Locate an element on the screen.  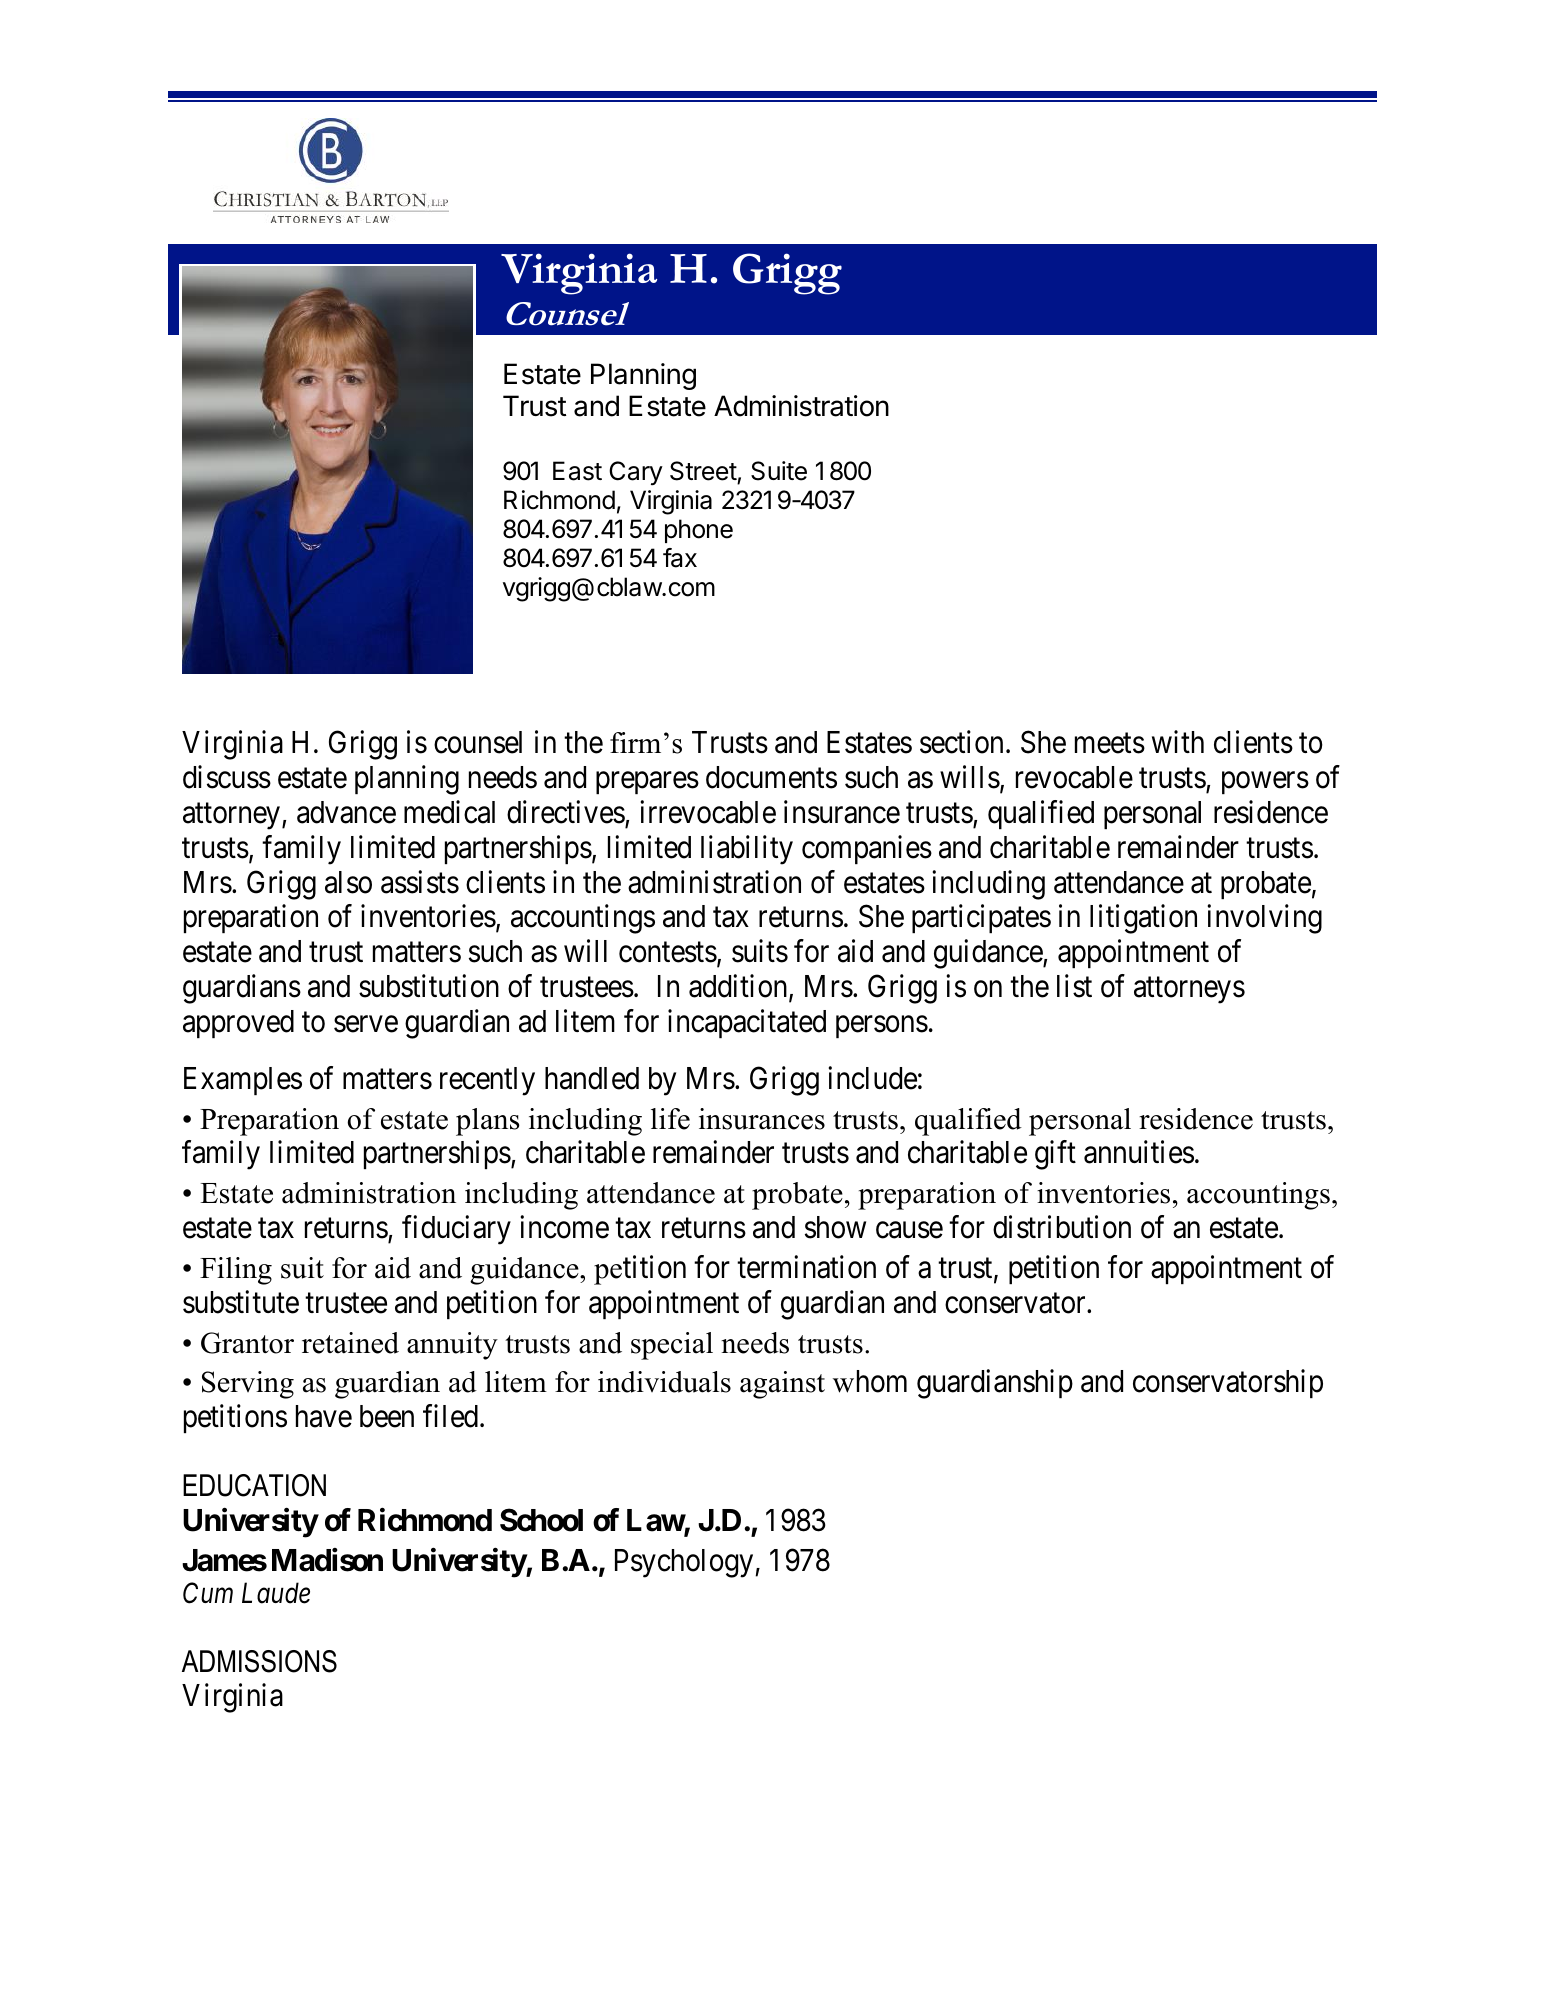
with is located at coordinates (1178, 742).
